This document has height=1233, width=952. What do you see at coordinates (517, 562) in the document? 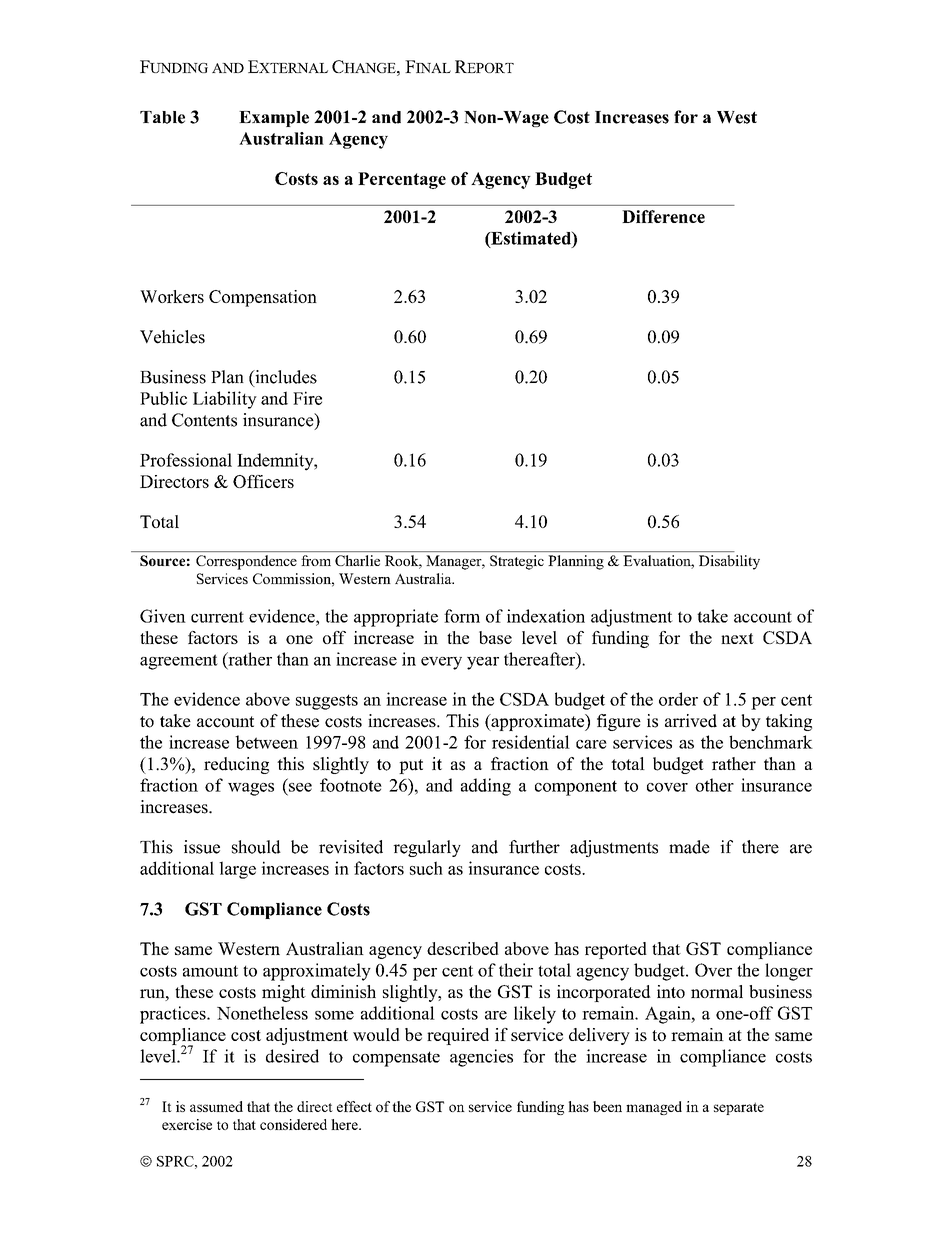
I see `Strategic` at bounding box center [517, 562].
